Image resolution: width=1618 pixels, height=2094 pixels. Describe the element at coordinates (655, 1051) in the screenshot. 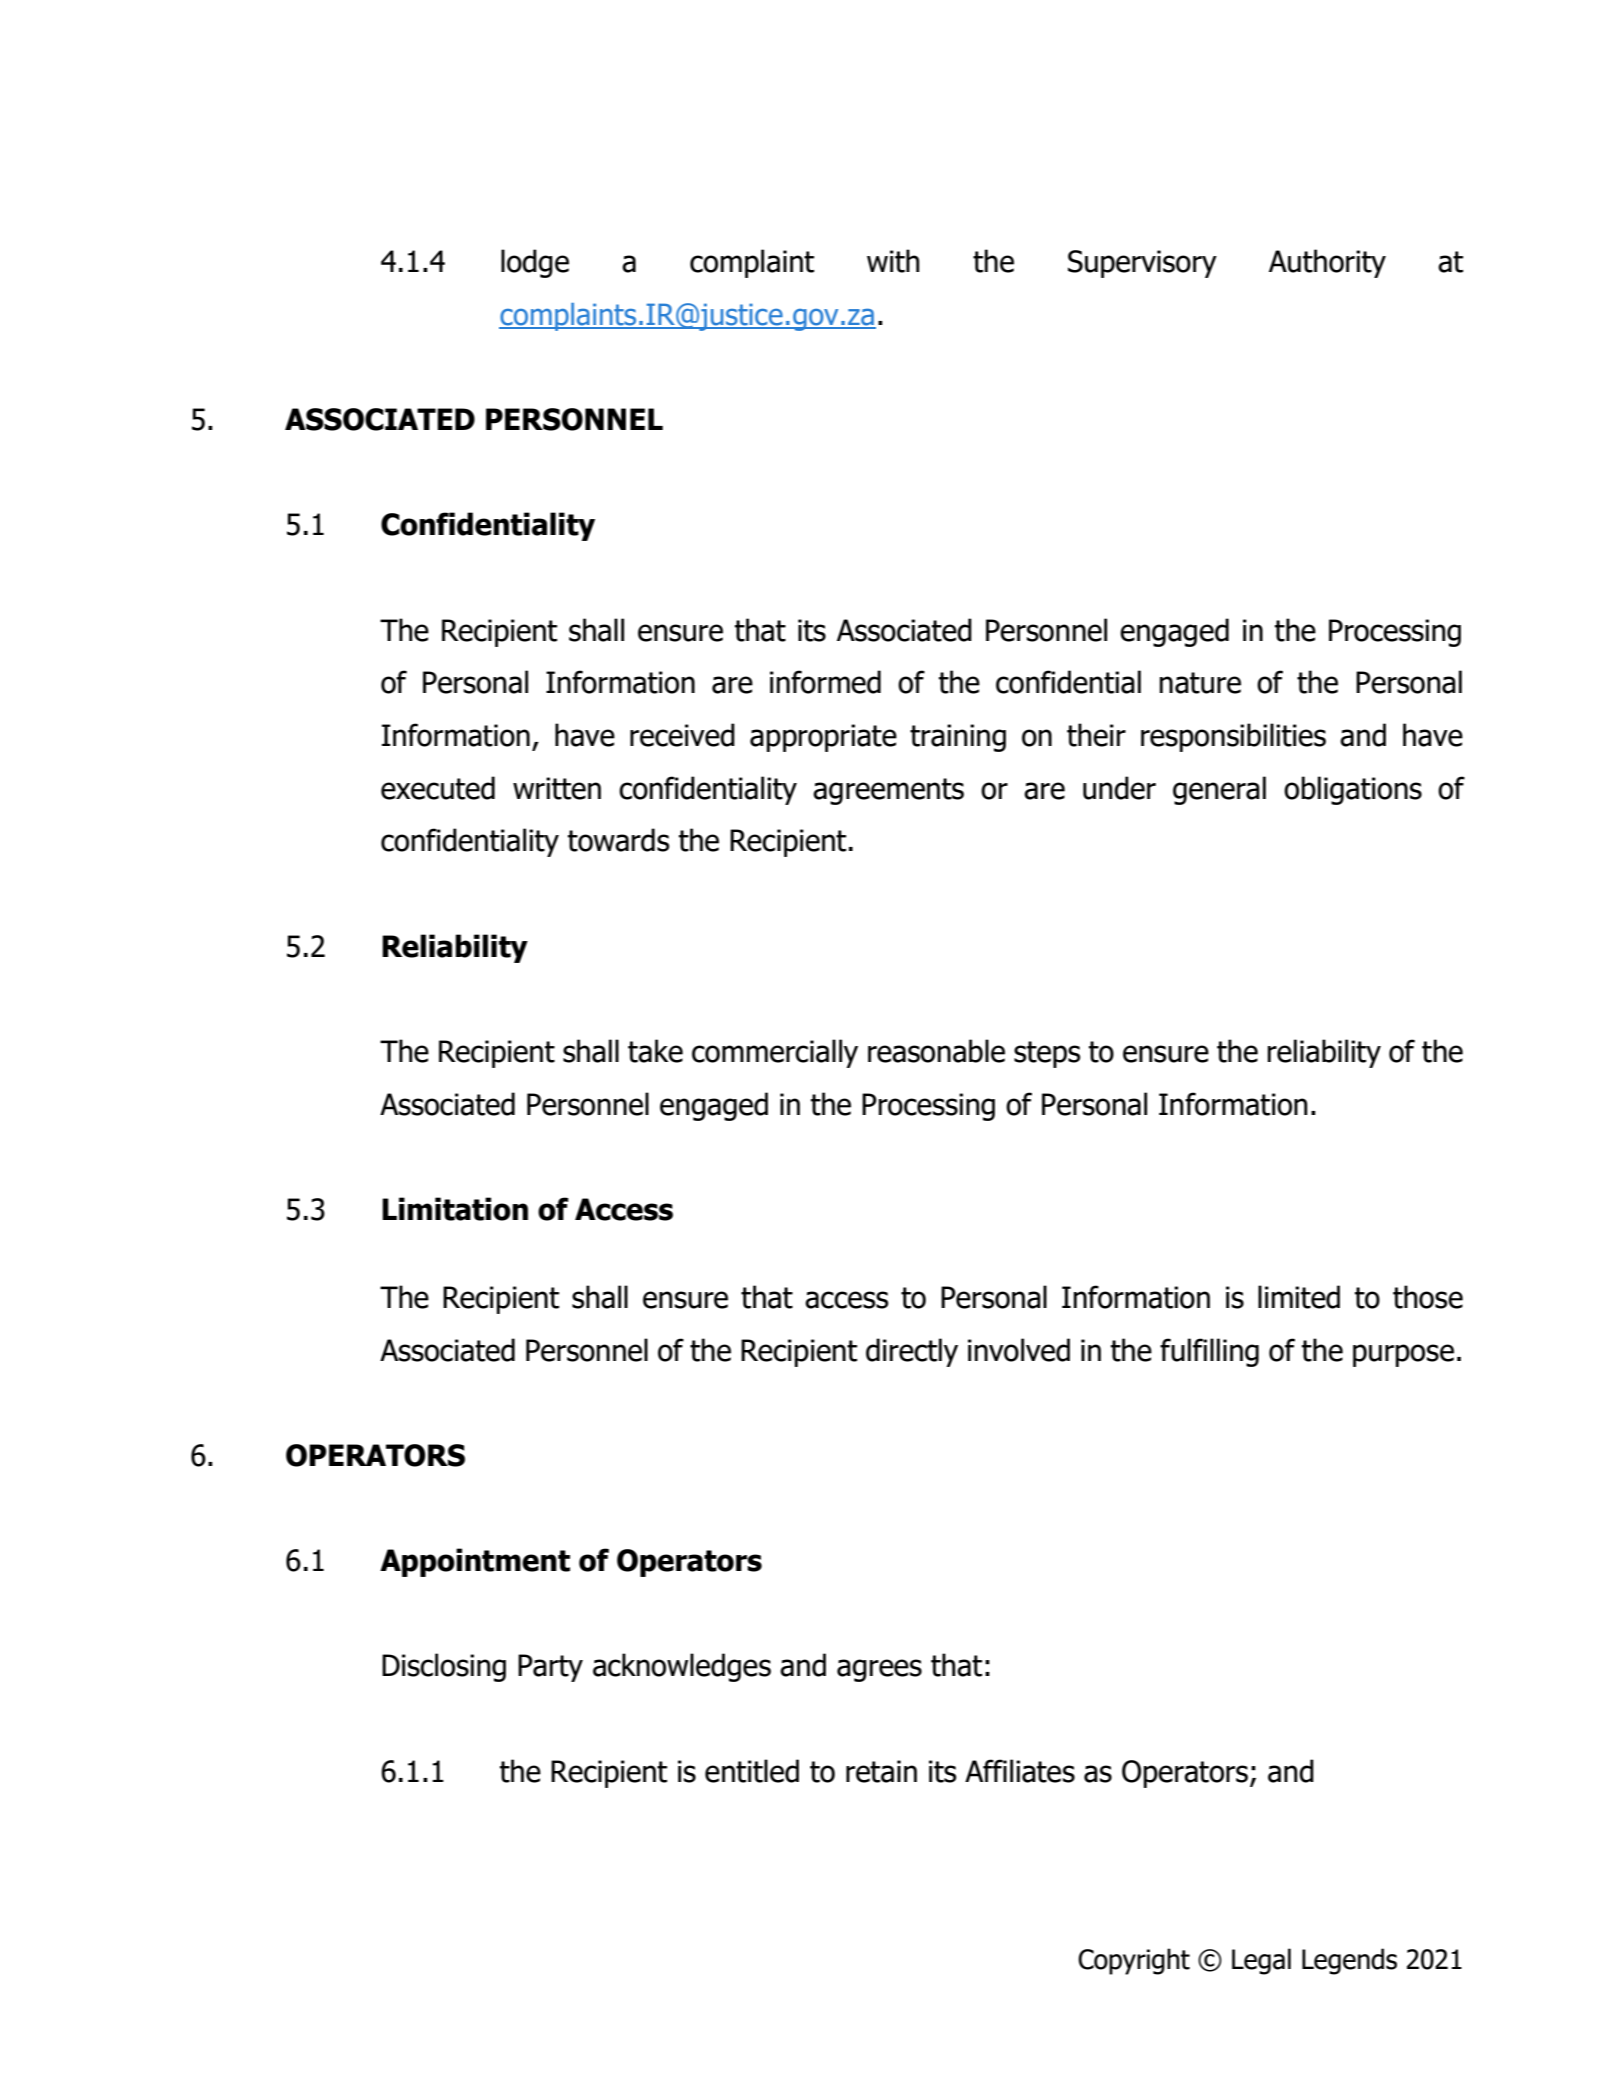

I see `take` at that location.
